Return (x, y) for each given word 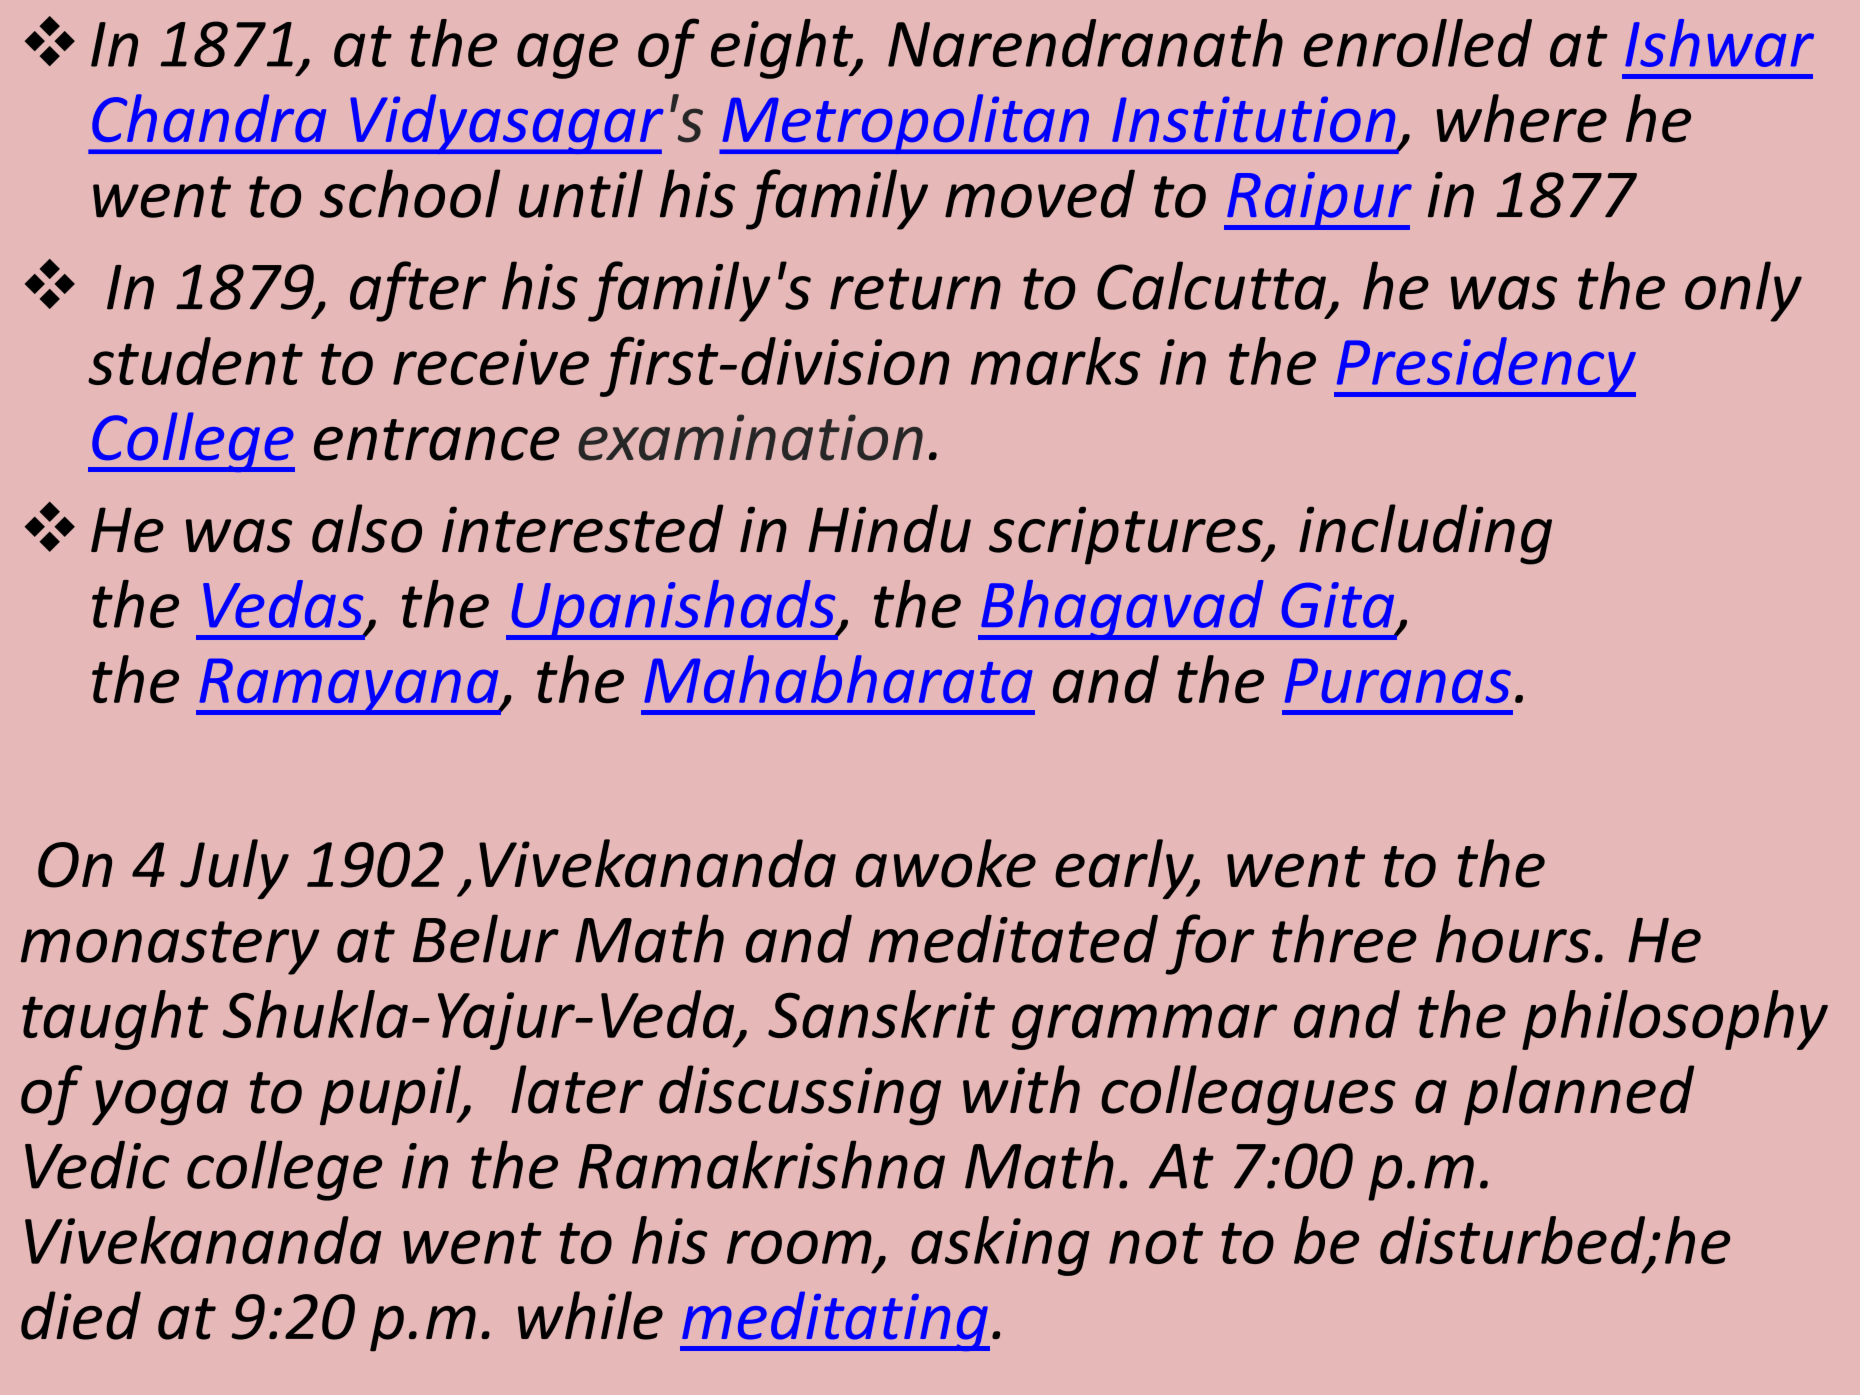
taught (115, 1020)
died (81, 1315)
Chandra (209, 118)
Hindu (890, 528)
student (195, 361)
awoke (946, 863)
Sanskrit (881, 1014)
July (234, 869)
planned (1579, 1095)
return (915, 289)
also (367, 528)
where (1521, 118)
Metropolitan (905, 124)
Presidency (1485, 367)
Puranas (1398, 680)
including (1425, 534)
